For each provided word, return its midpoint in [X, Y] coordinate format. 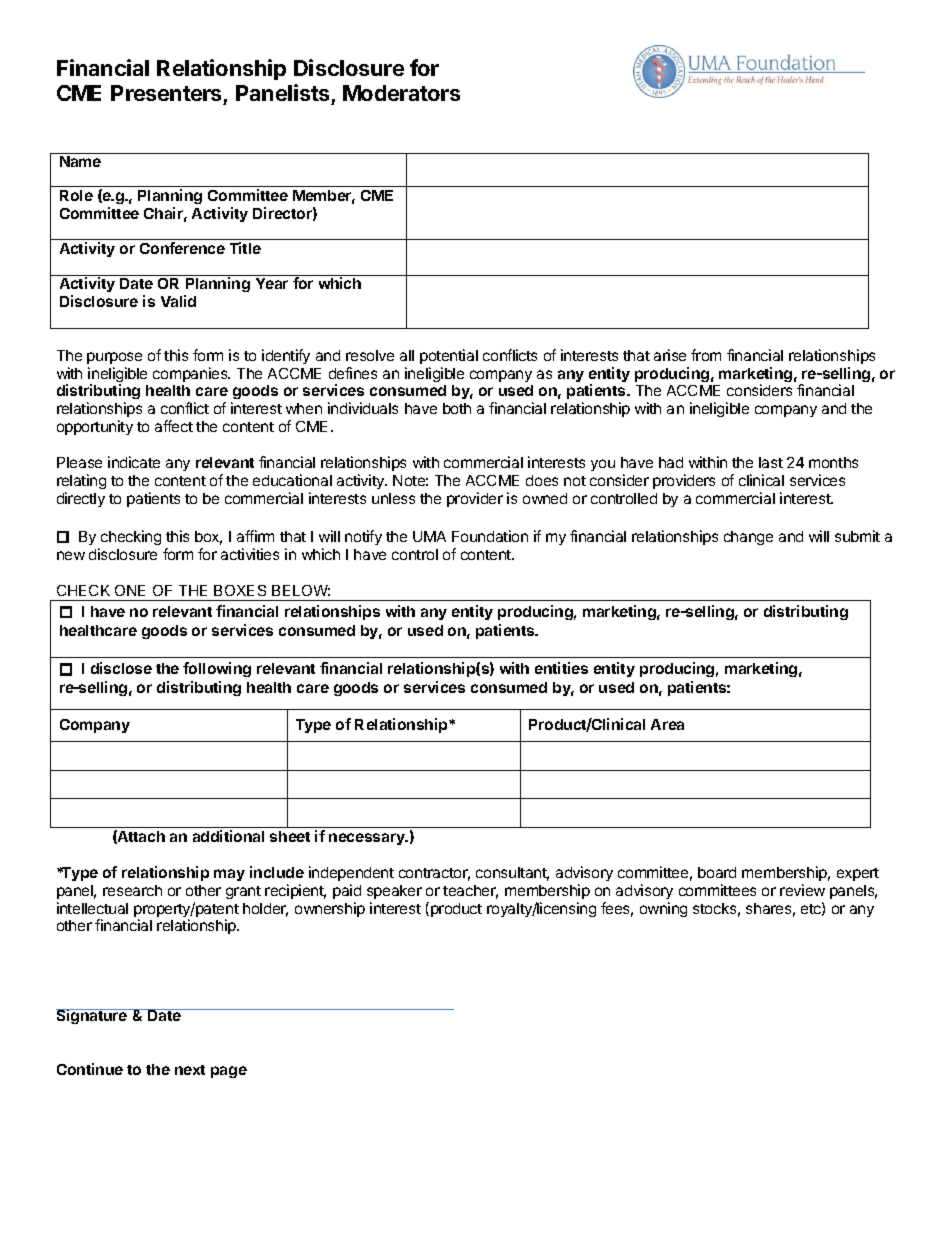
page [229, 1072]
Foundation [490, 536]
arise [670, 355]
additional [228, 836]
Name [80, 161]
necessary [368, 839]
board [717, 872]
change [748, 538]
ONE [130, 590]
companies [191, 374]
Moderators [401, 93]
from [706, 355]
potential [449, 356]
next [190, 1070]
